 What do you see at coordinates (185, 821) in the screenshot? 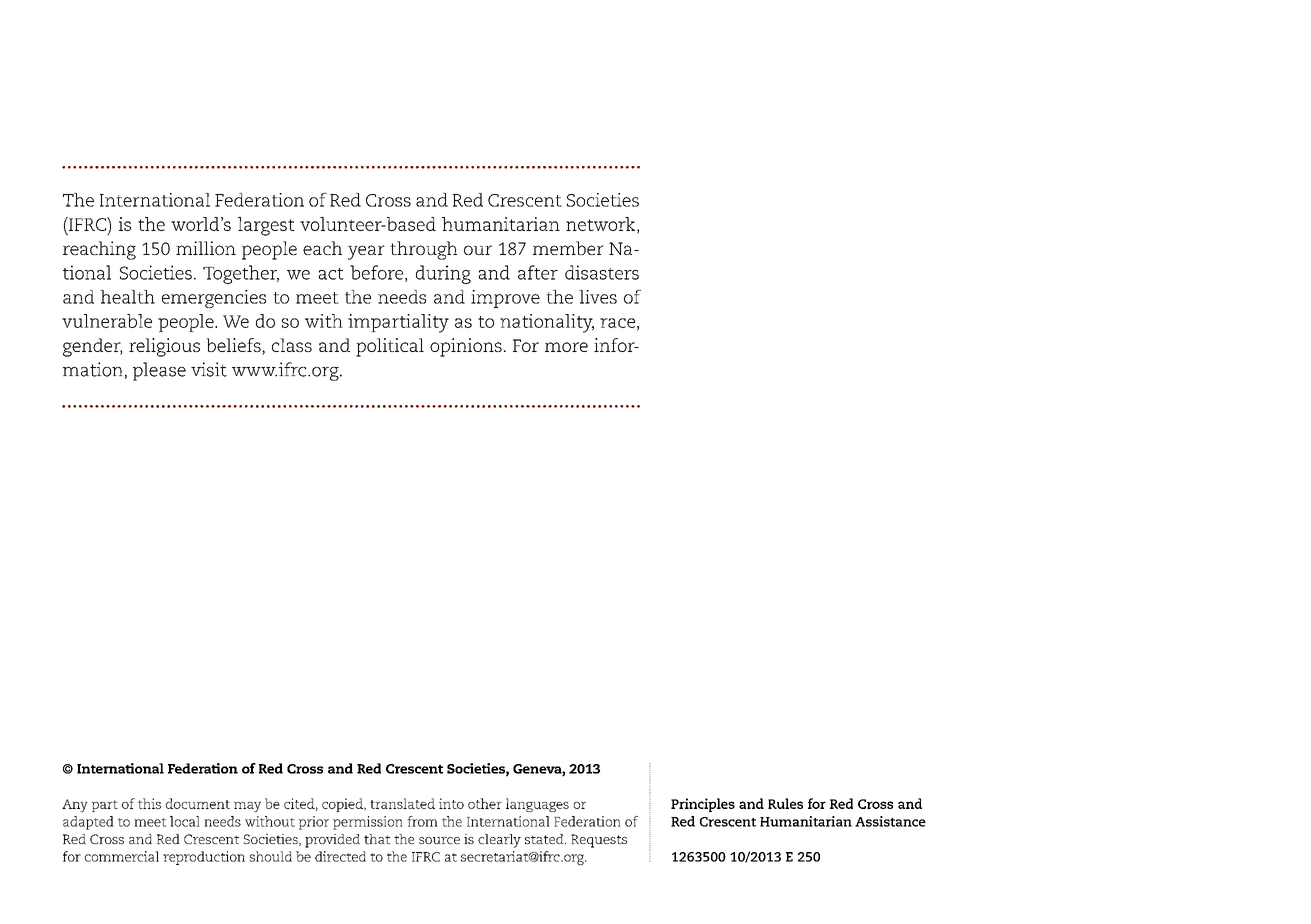
I see `local` at bounding box center [185, 821].
